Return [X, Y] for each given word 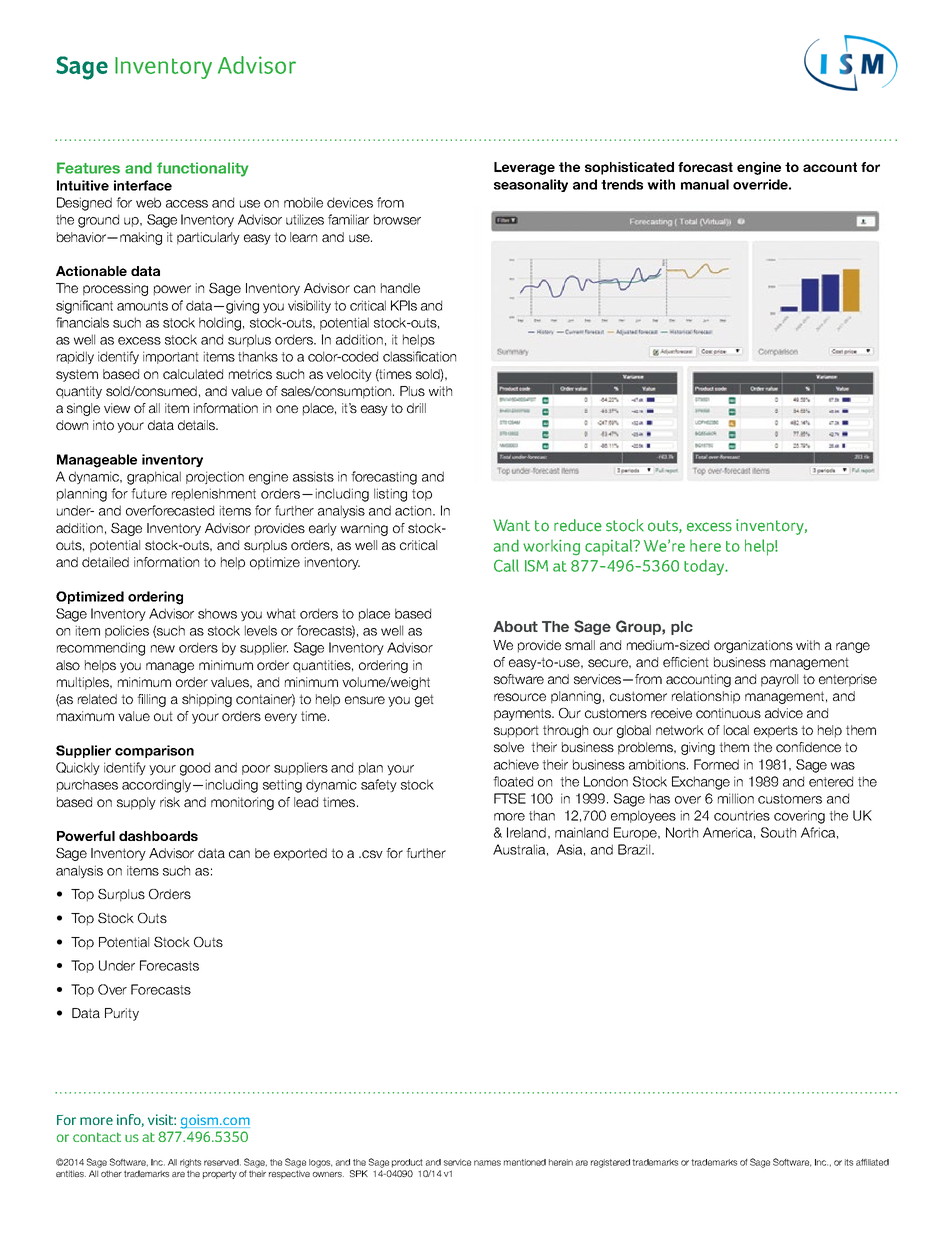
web [148, 202]
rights [190, 1163]
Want [511, 525]
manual [705, 184]
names [487, 1163]
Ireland [526, 832]
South [778, 832]
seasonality [531, 185]
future [149, 493]
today [705, 567]
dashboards [158, 836]
